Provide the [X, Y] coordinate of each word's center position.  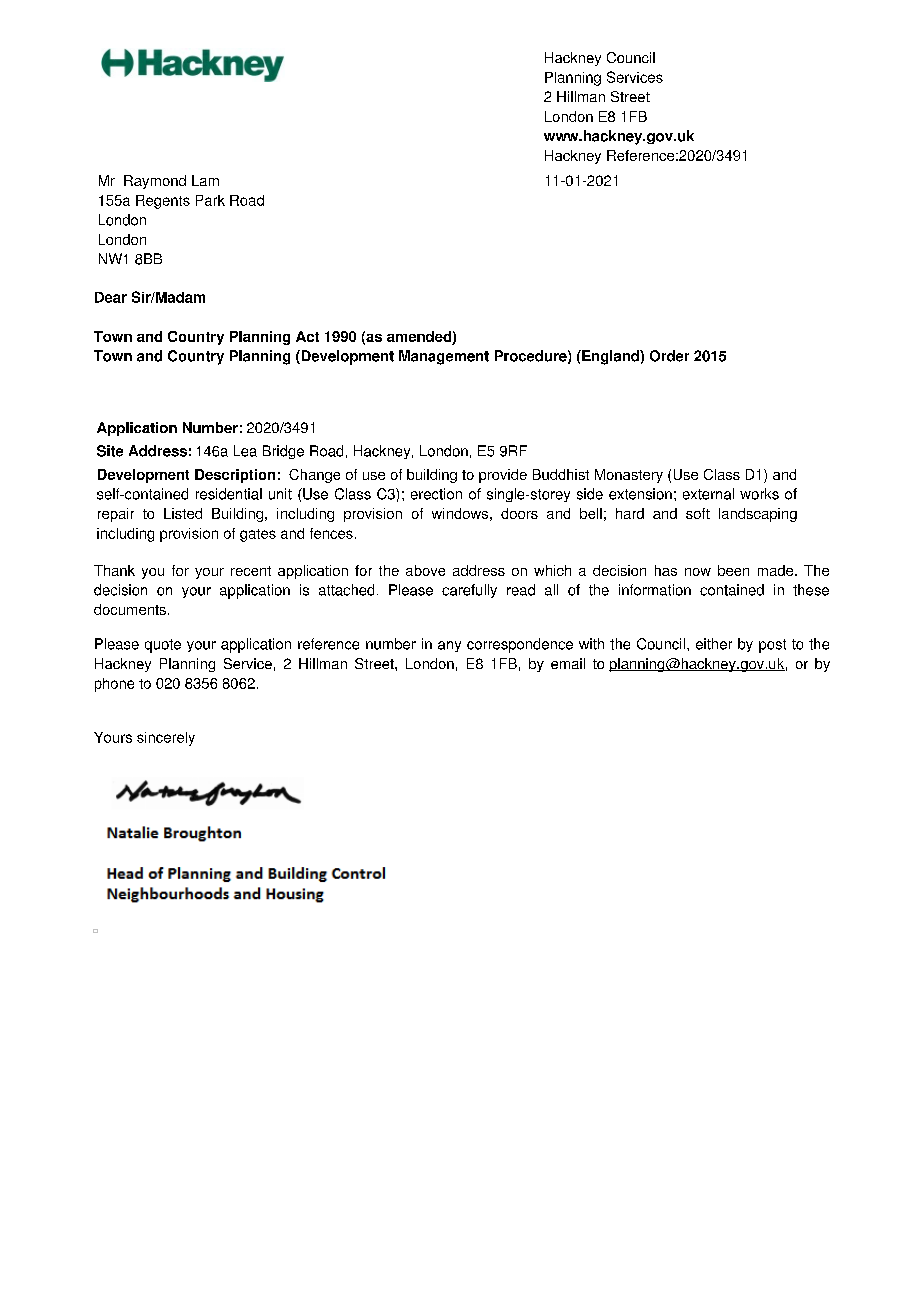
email [568, 663]
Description [235, 476]
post [772, 646]
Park [210, 200]
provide [503, 476]
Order [669, 356]
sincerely [166, 739]
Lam [205, 180]
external [708, 494]
